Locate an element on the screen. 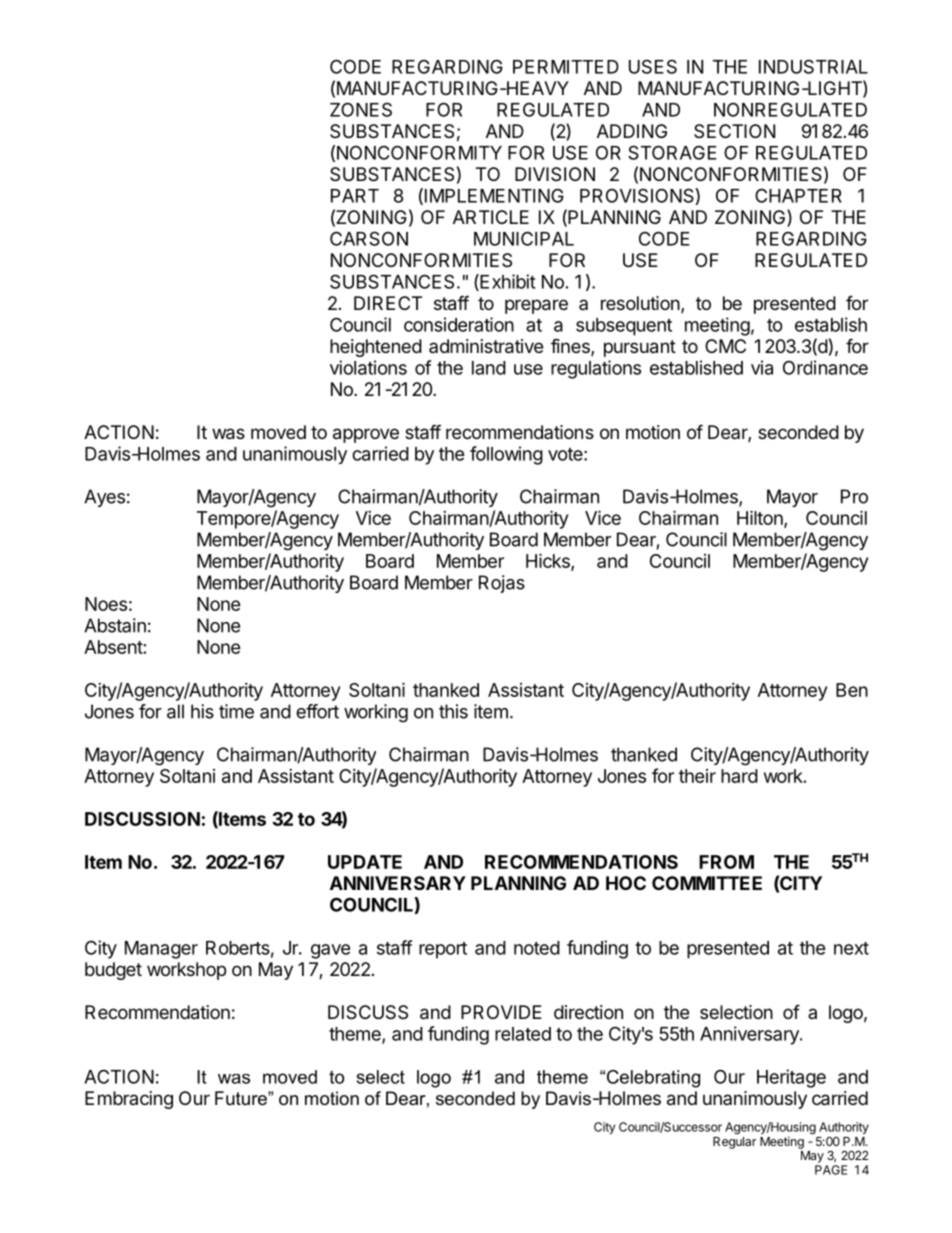 Image resolution: width=952 pixels, height=1233 pixels. SECTION is located at coordinates (734, 131).
